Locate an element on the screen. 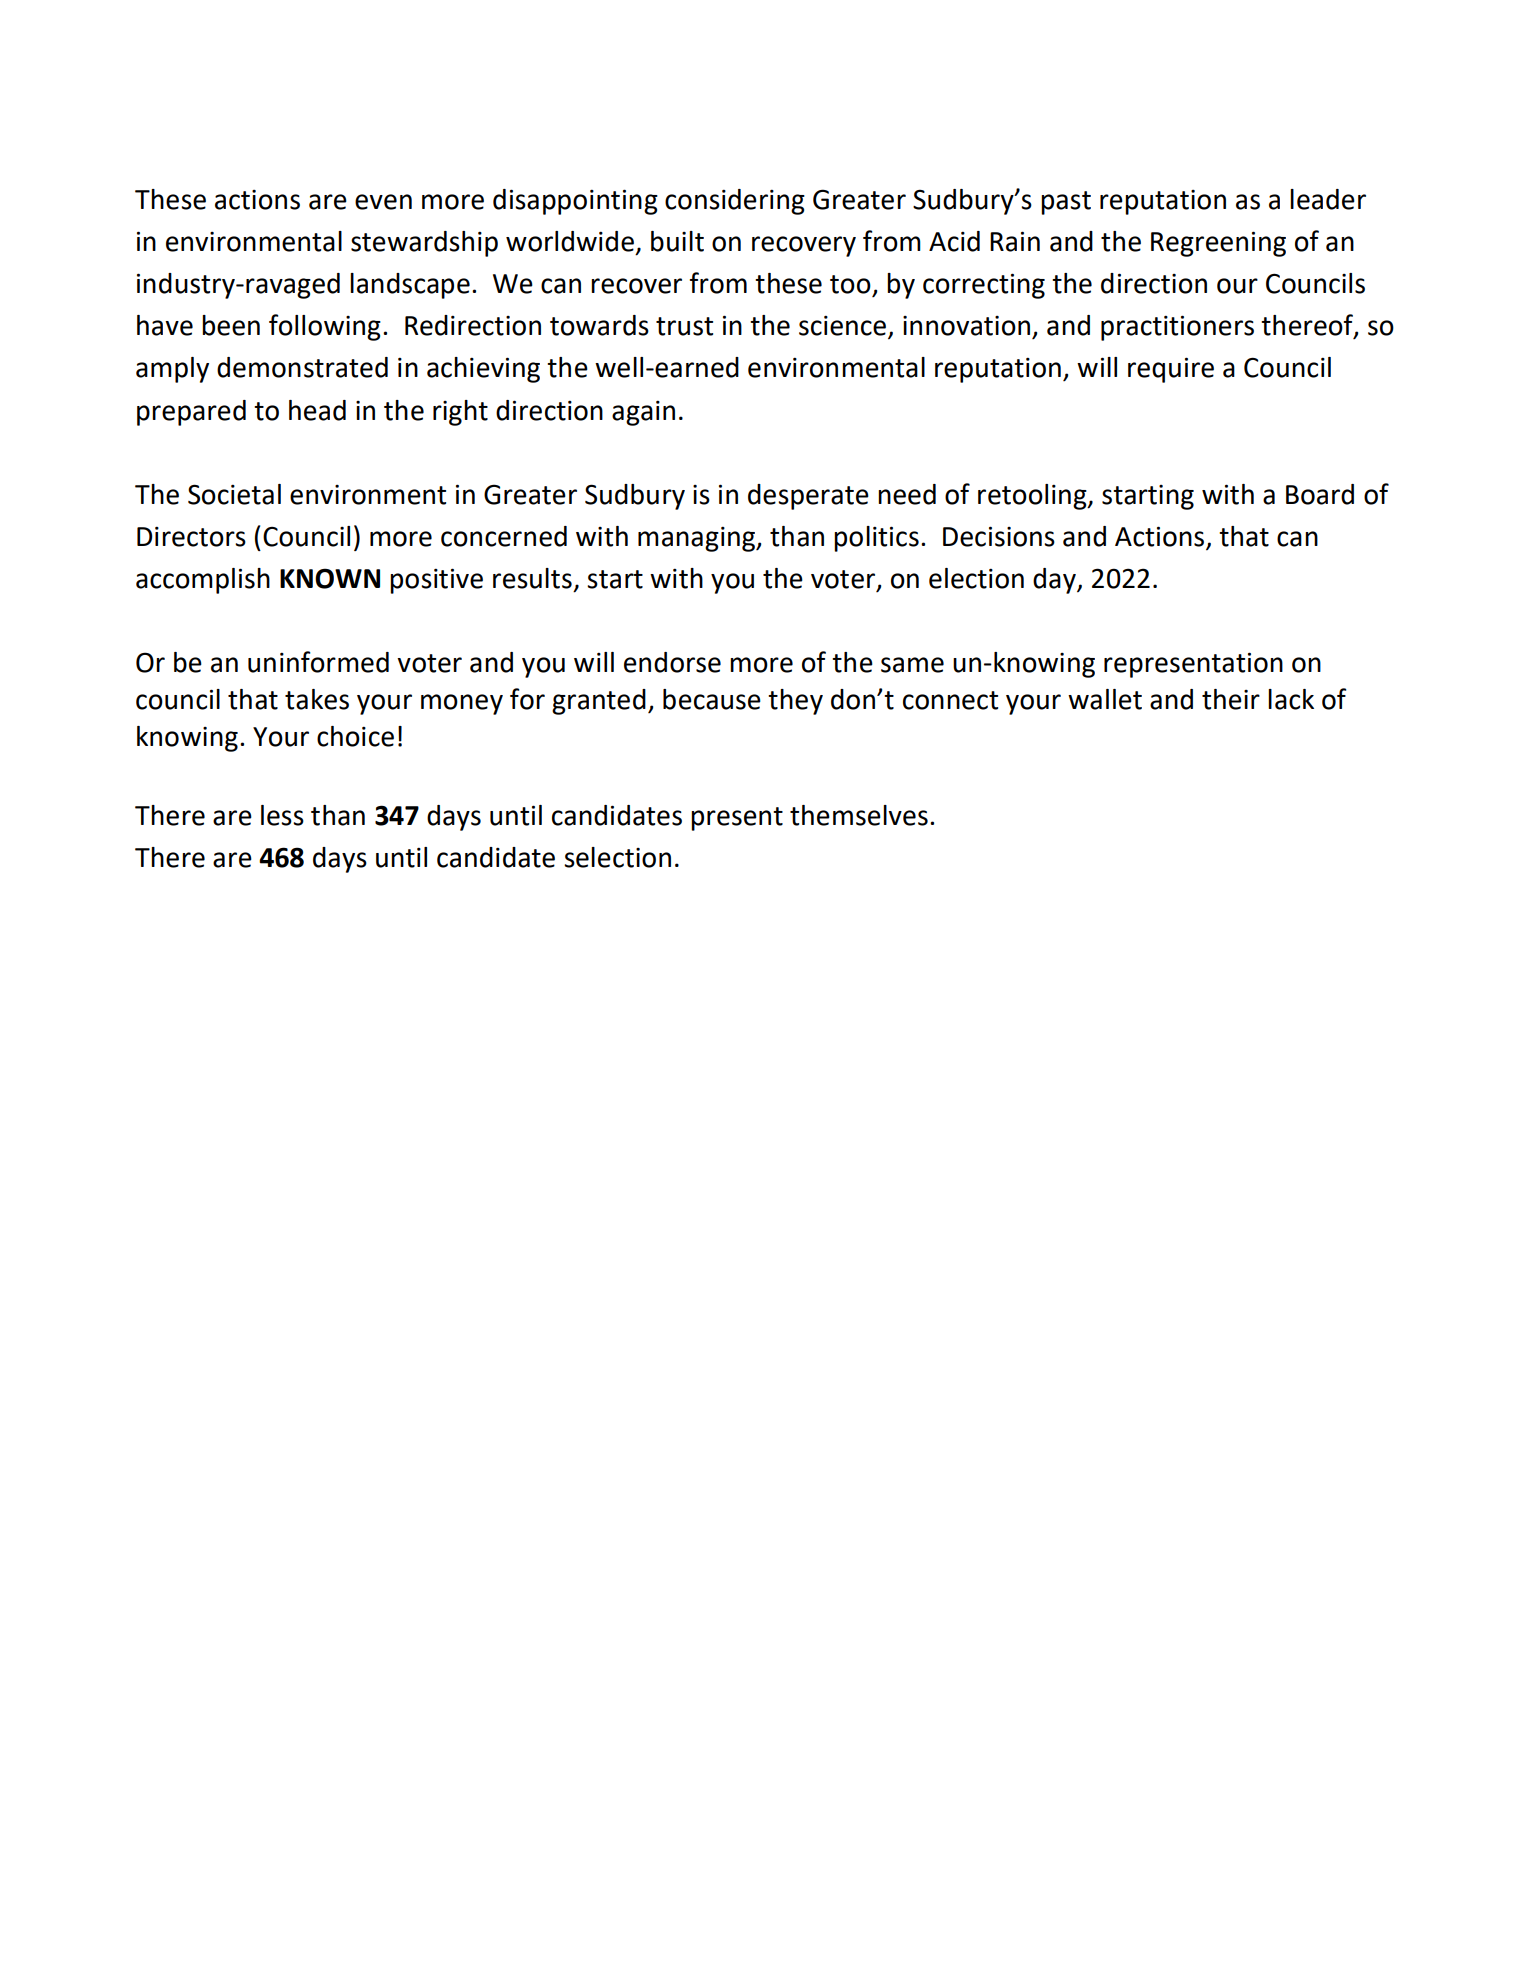 Image resolution: width=1531 pixels, height=1982 pixels. past is located at coordinates (1066, 203).
